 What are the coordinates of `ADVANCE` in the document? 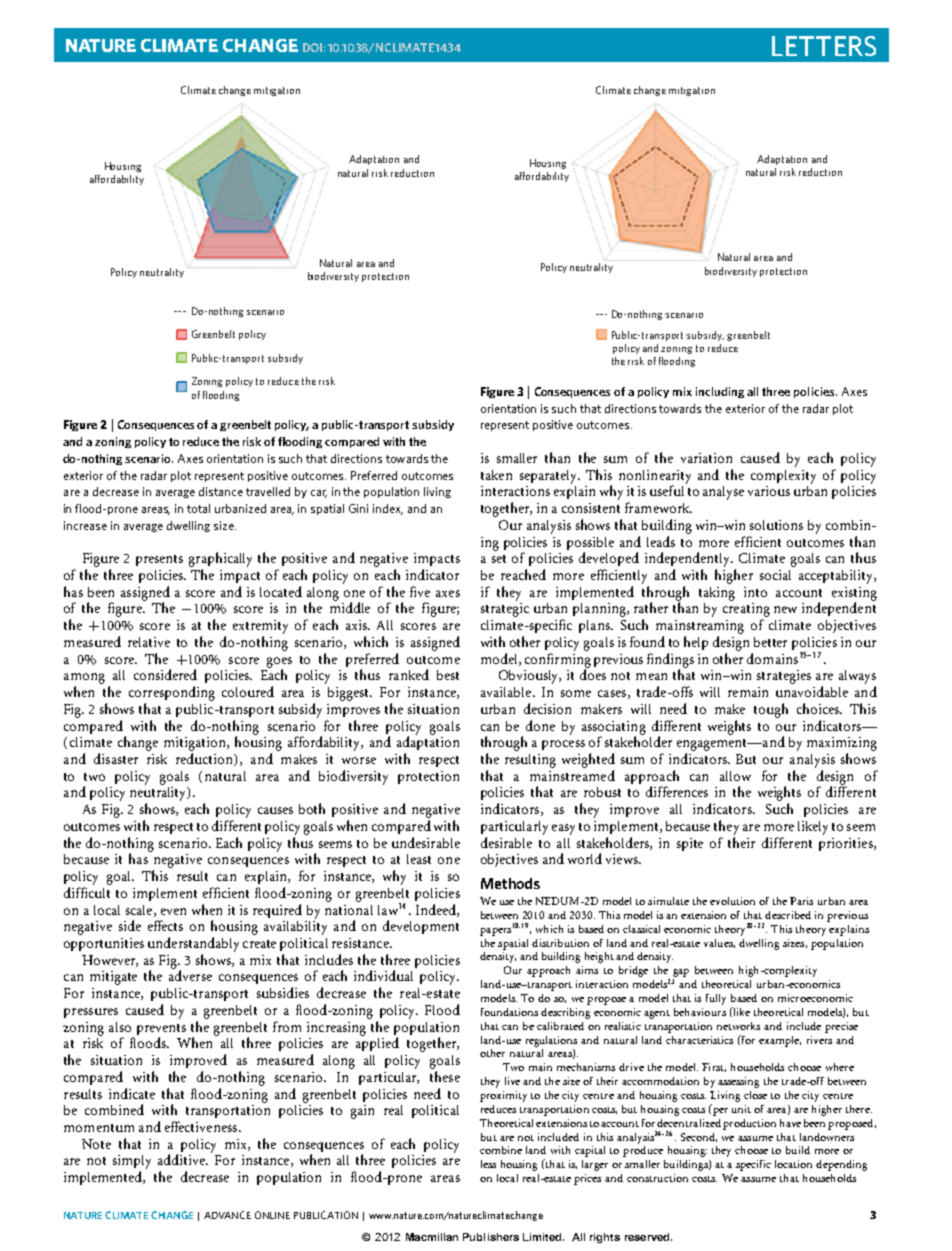 It's located at (227, 1215).
